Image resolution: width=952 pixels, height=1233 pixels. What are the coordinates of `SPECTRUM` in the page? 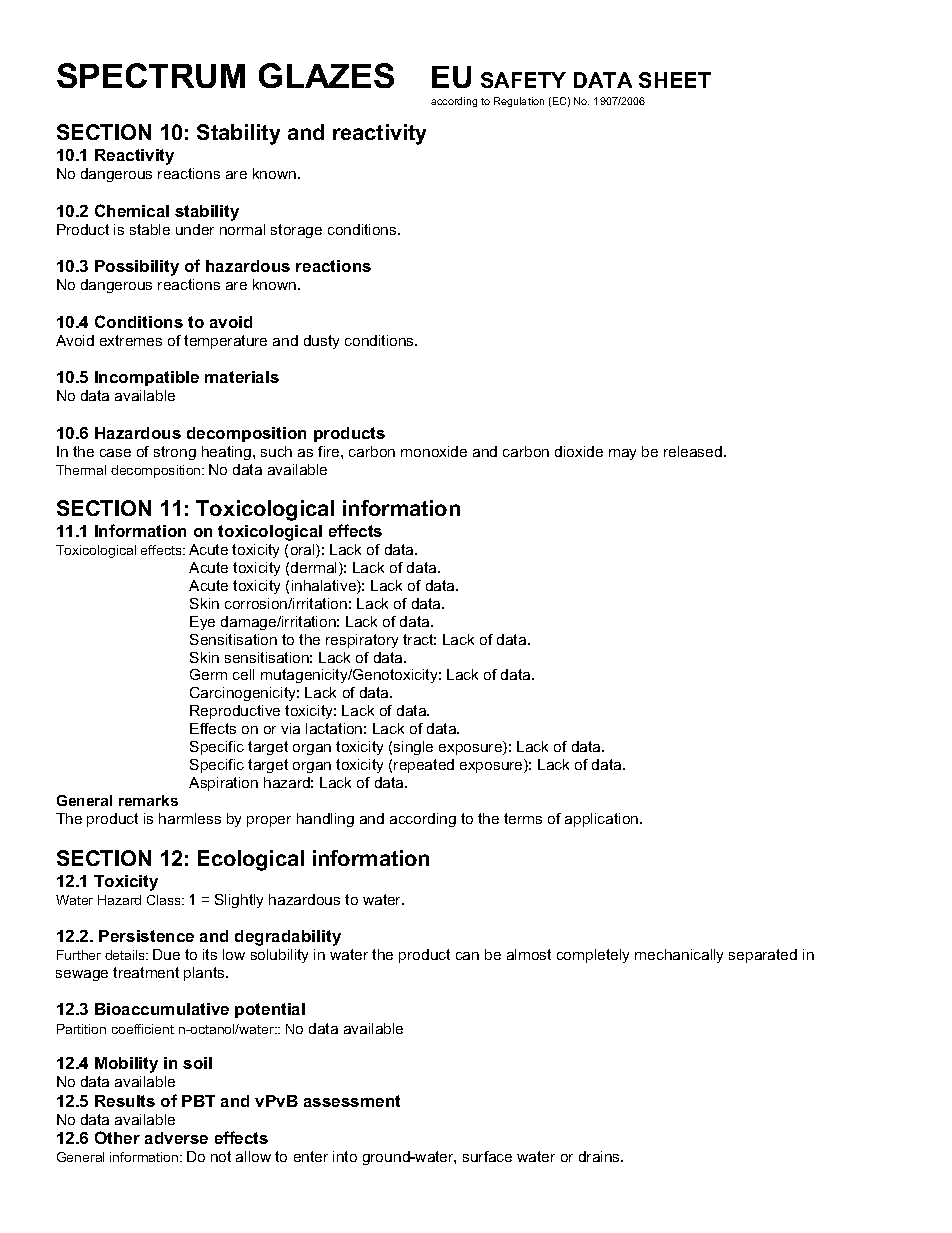 It's located at (151, 75).
